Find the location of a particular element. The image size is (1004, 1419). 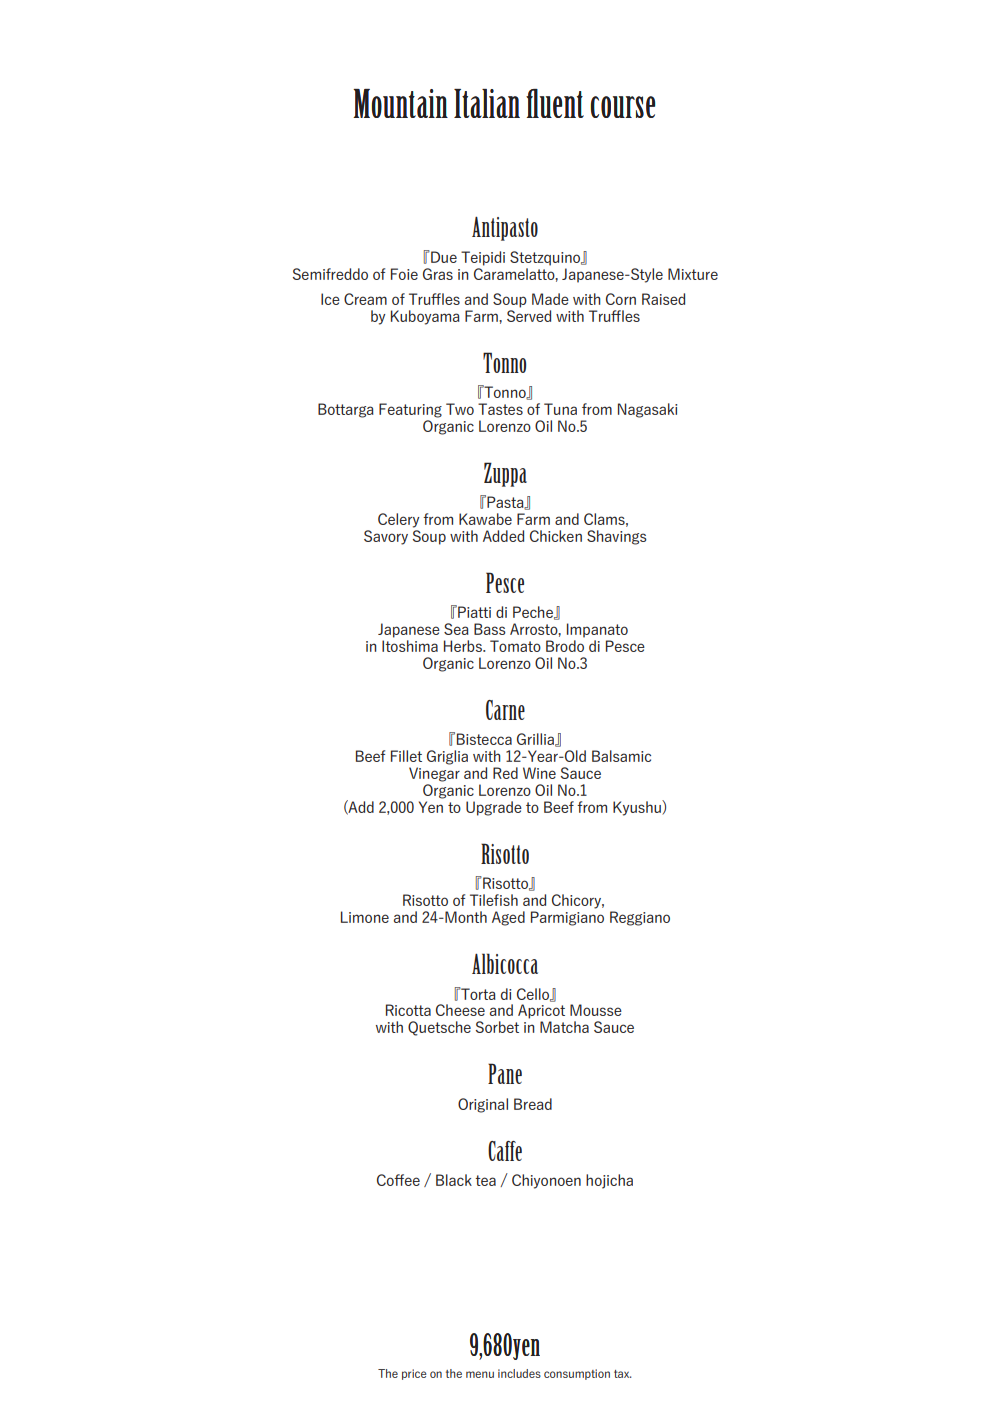

Mousse is located at coordinates (596, 1010).
